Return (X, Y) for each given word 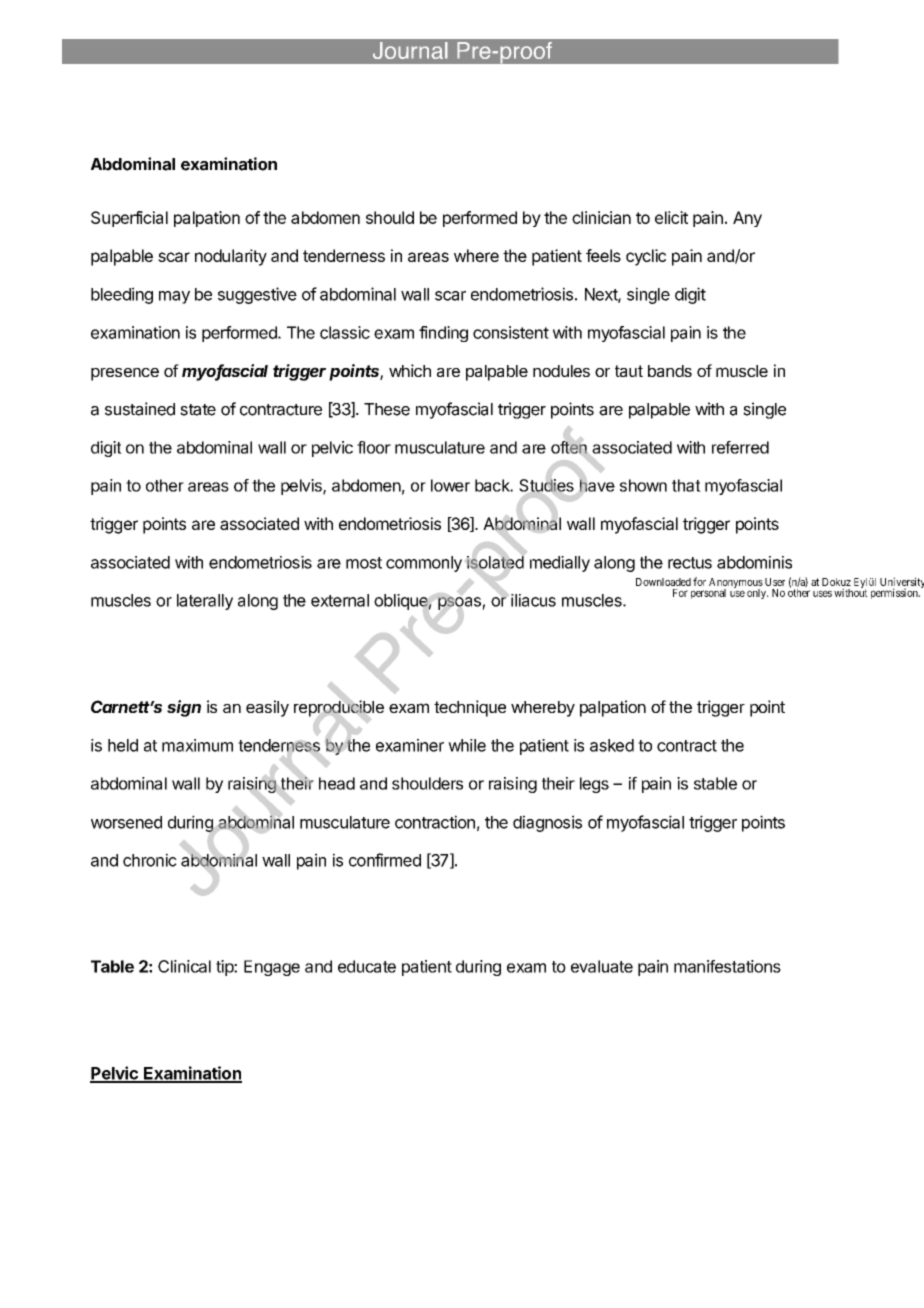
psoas (460, 603)
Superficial (129, 219)
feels (603, 255)
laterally (205, 602)
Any (747, 219)
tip (225, 968)
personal (708, 594)
